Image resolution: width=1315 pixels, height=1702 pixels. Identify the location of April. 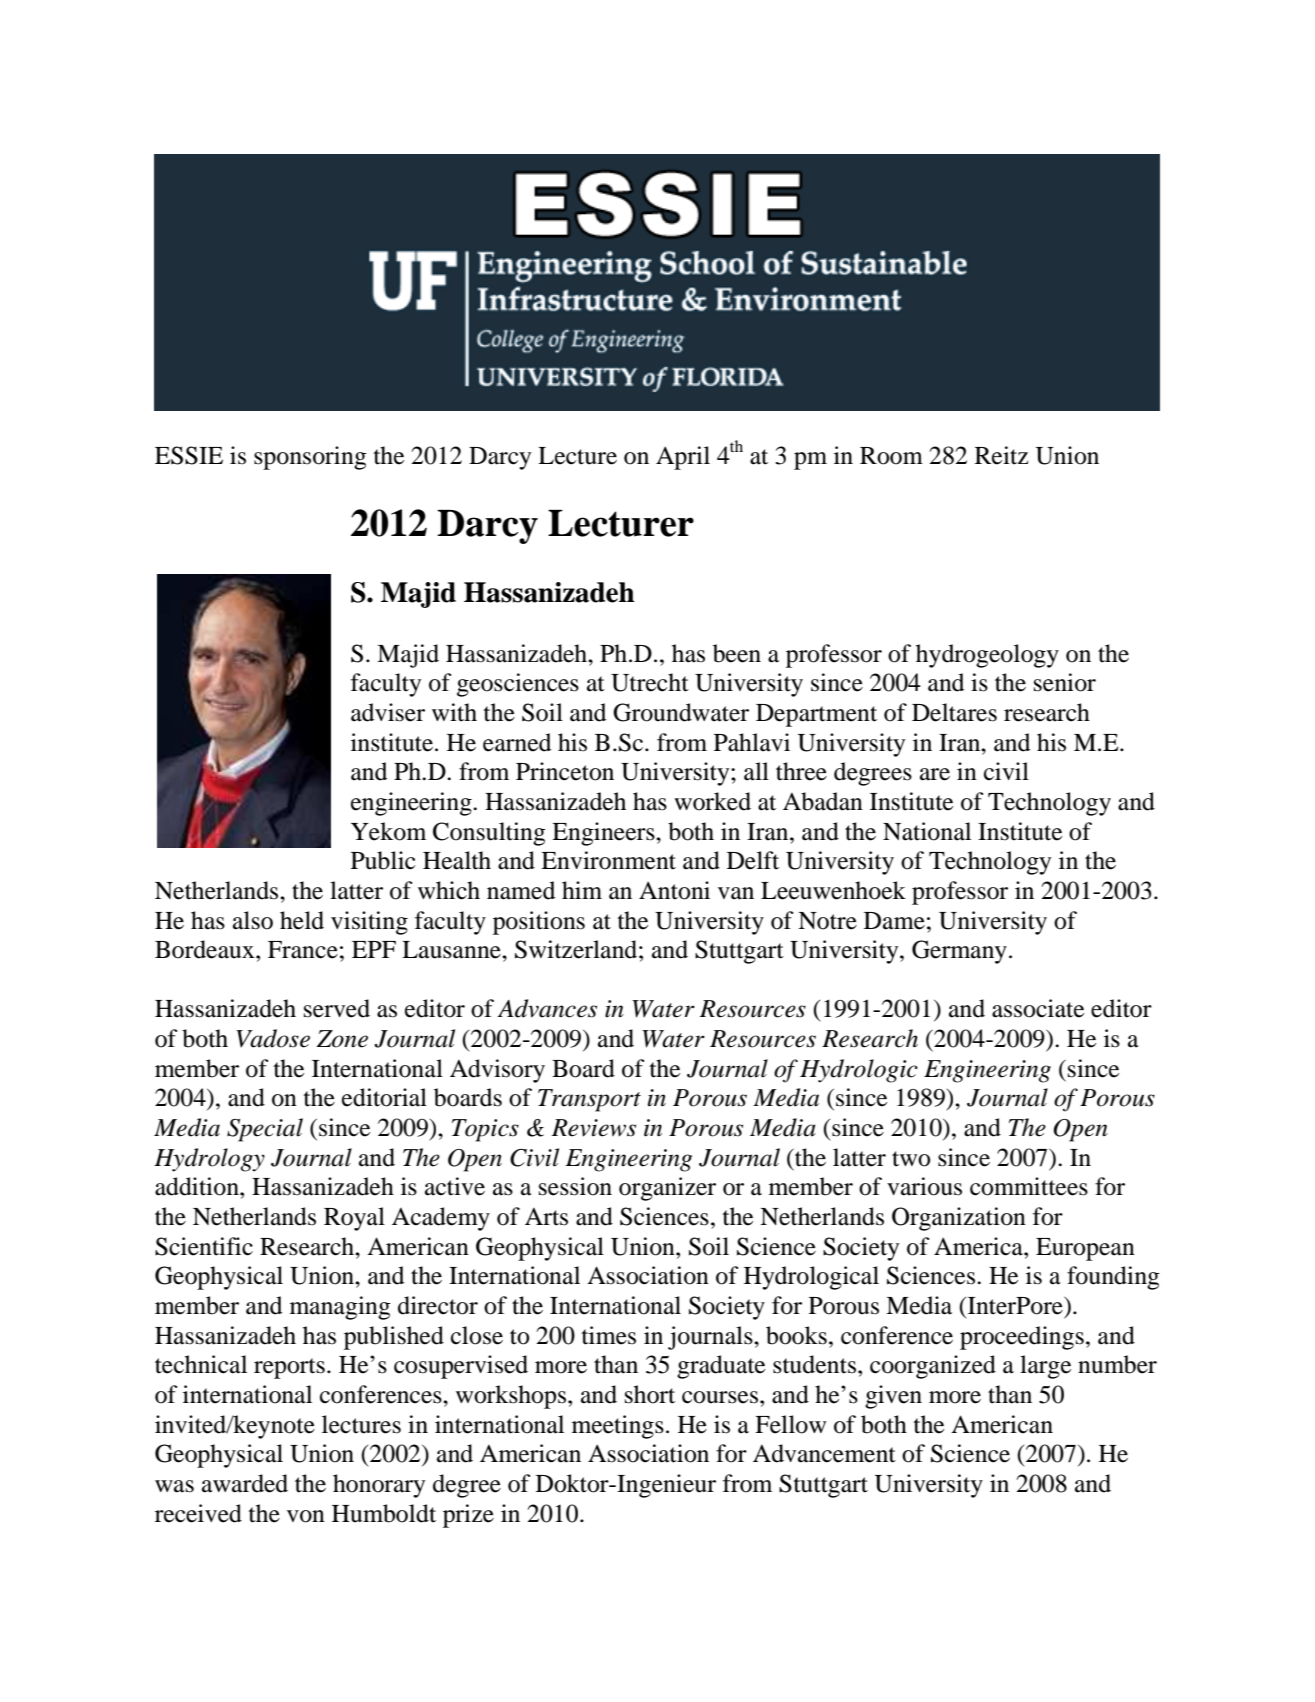
(683, 458).
